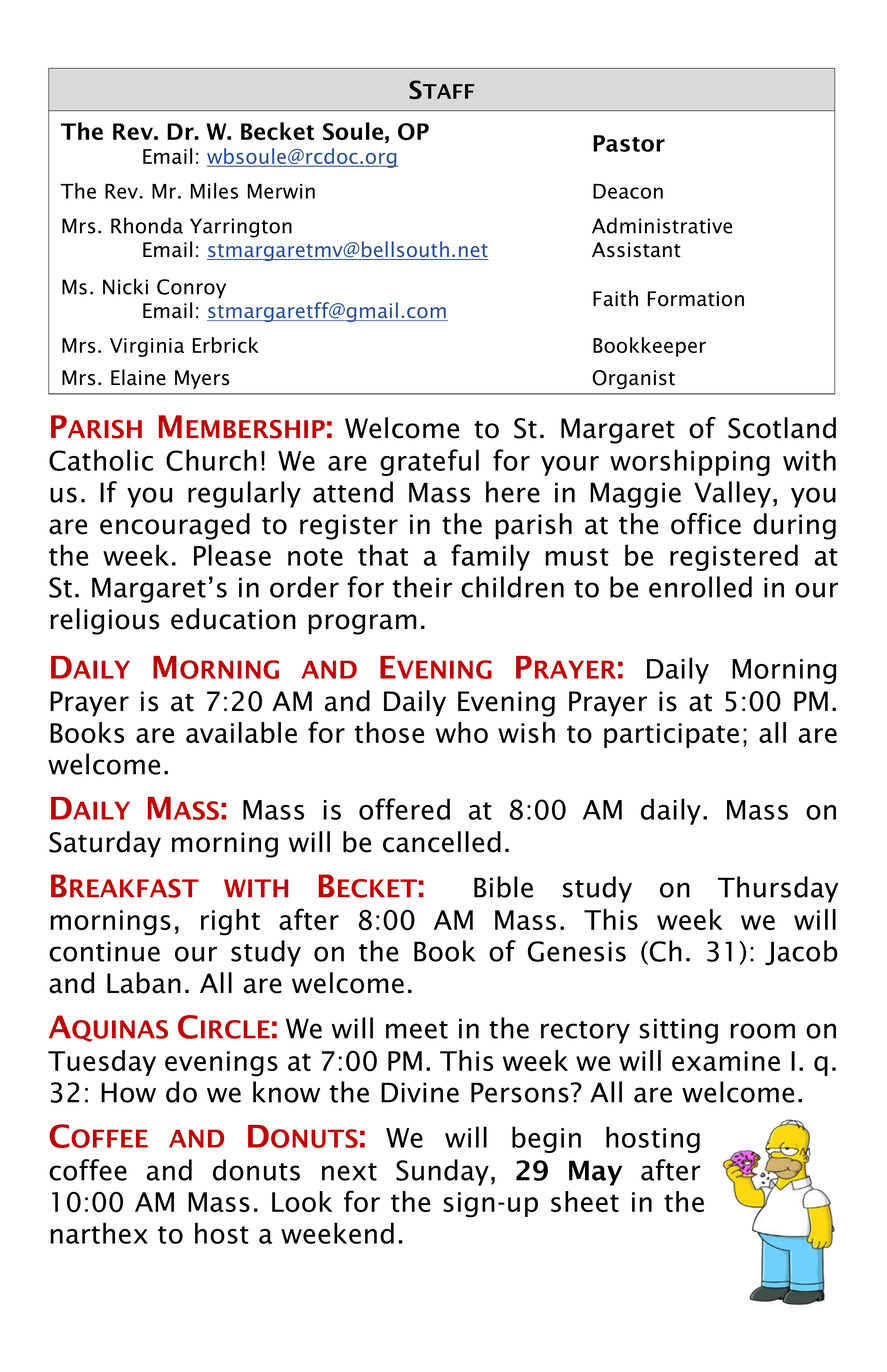  Describe the element at coordinates (462, 732) in the screenshot. I see `who` at that location.
